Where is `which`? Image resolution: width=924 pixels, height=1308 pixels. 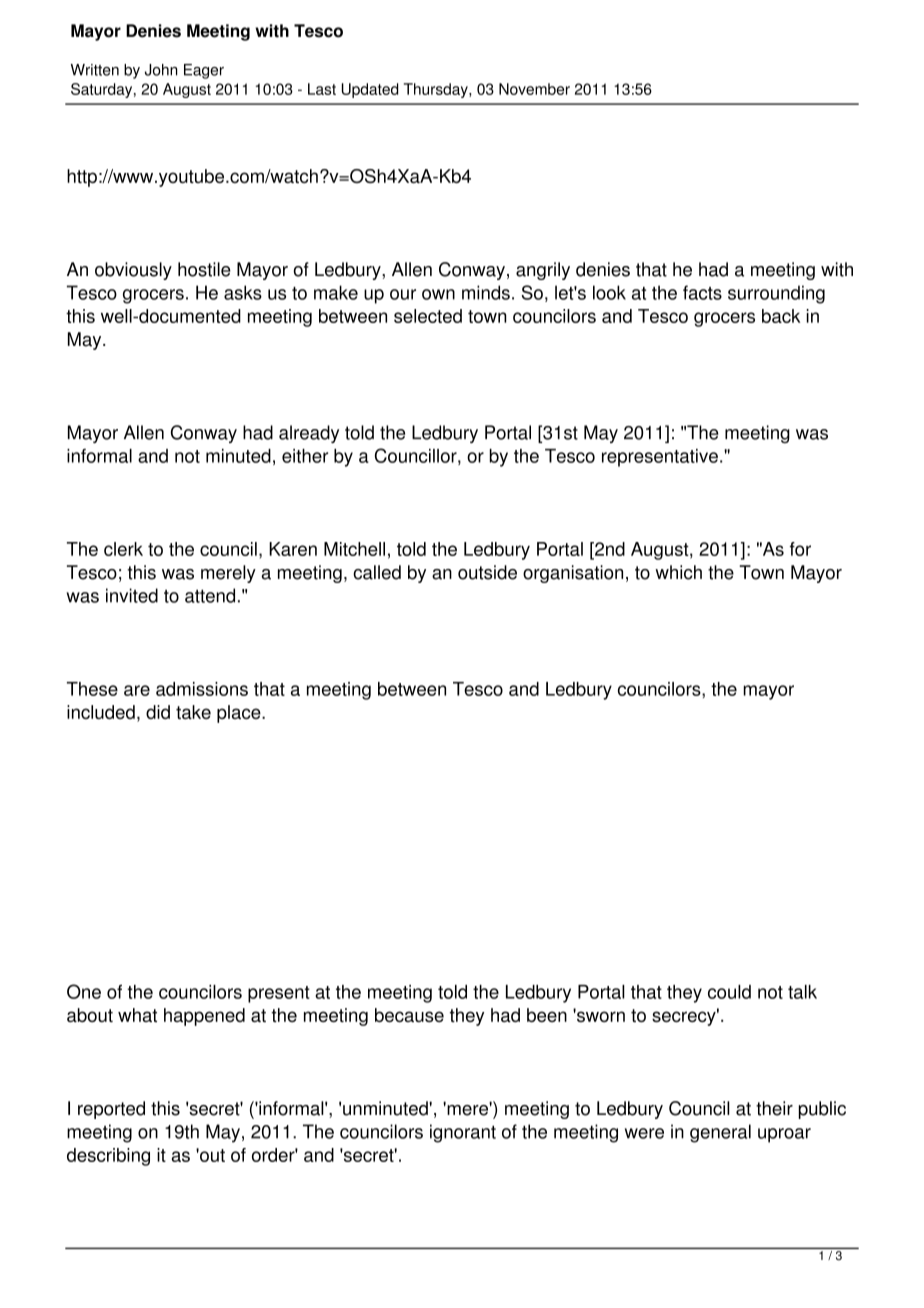 which is located at coordinates (678, 572).
